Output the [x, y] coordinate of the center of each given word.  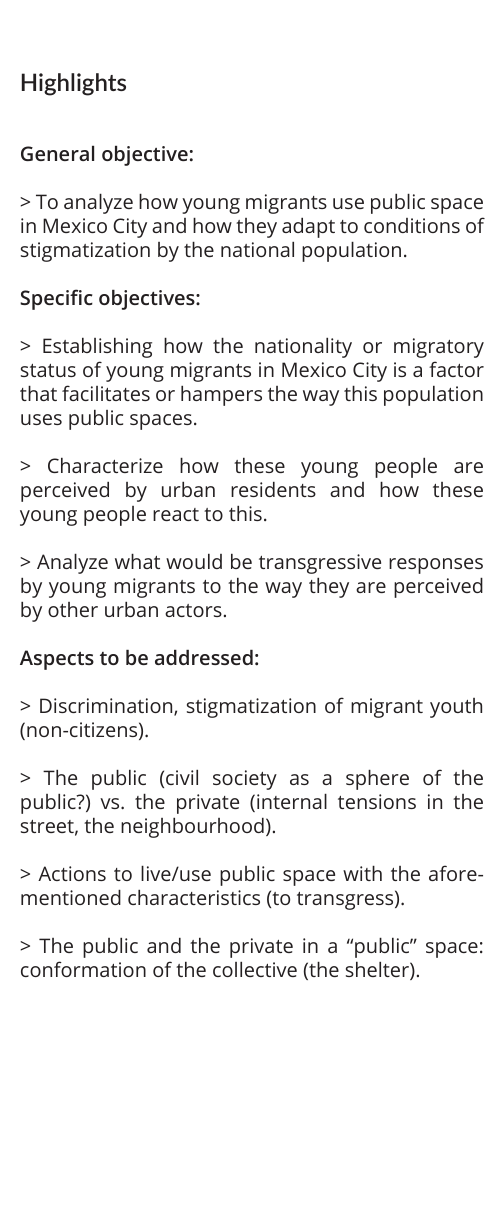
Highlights [74, 84]
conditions [412, 225]
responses [436, 566]
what [137, 561]
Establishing [97, 347]
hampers [221, 395]
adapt [308, 227]
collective [255, 969]
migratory [439, 348]
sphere [377, 779]
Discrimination [107, 707]
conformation [83, 969]
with [362, 873]
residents [273, 489]
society [245, 780]
